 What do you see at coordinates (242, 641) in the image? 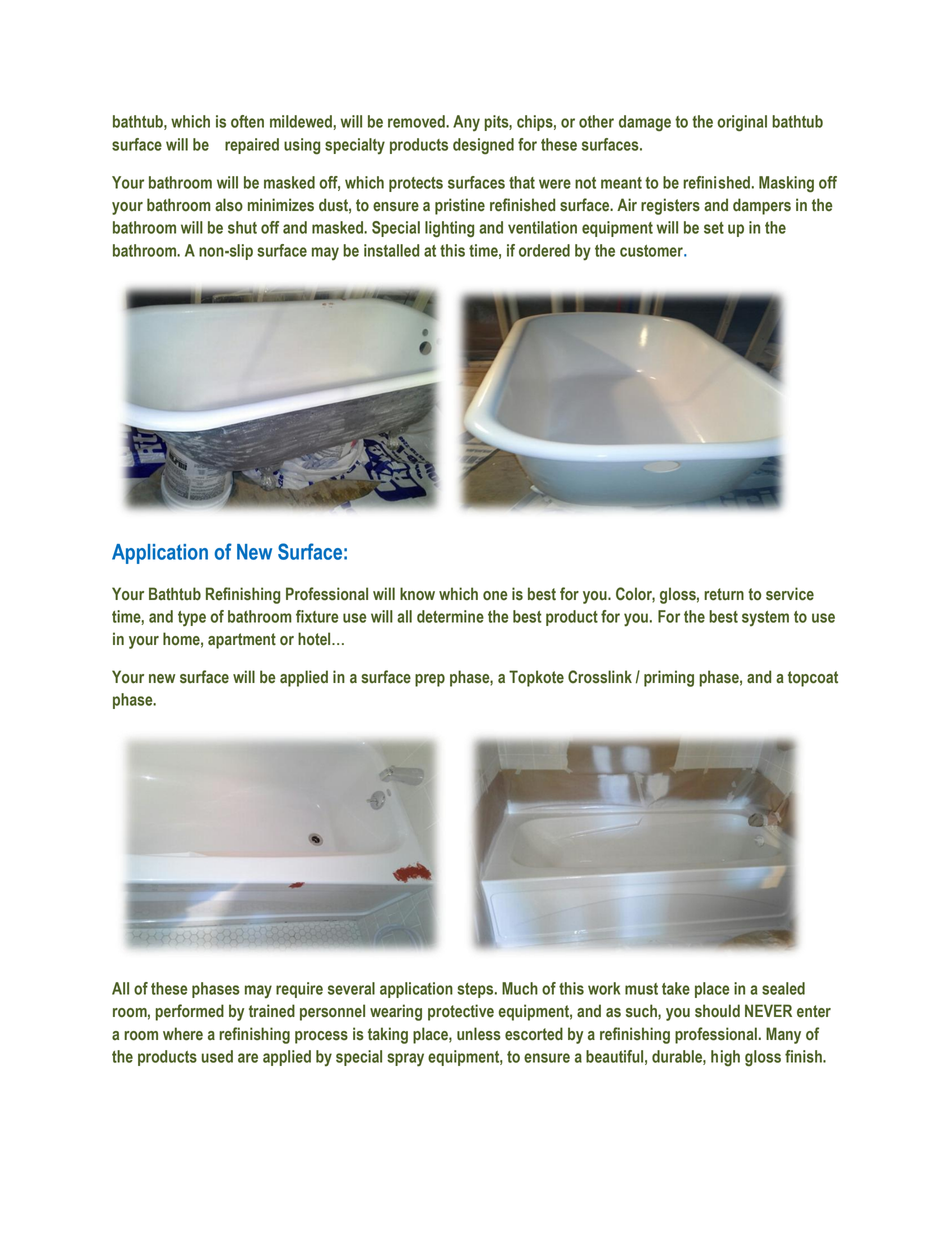
I see `apartment` at bounding box center [242, 641].
